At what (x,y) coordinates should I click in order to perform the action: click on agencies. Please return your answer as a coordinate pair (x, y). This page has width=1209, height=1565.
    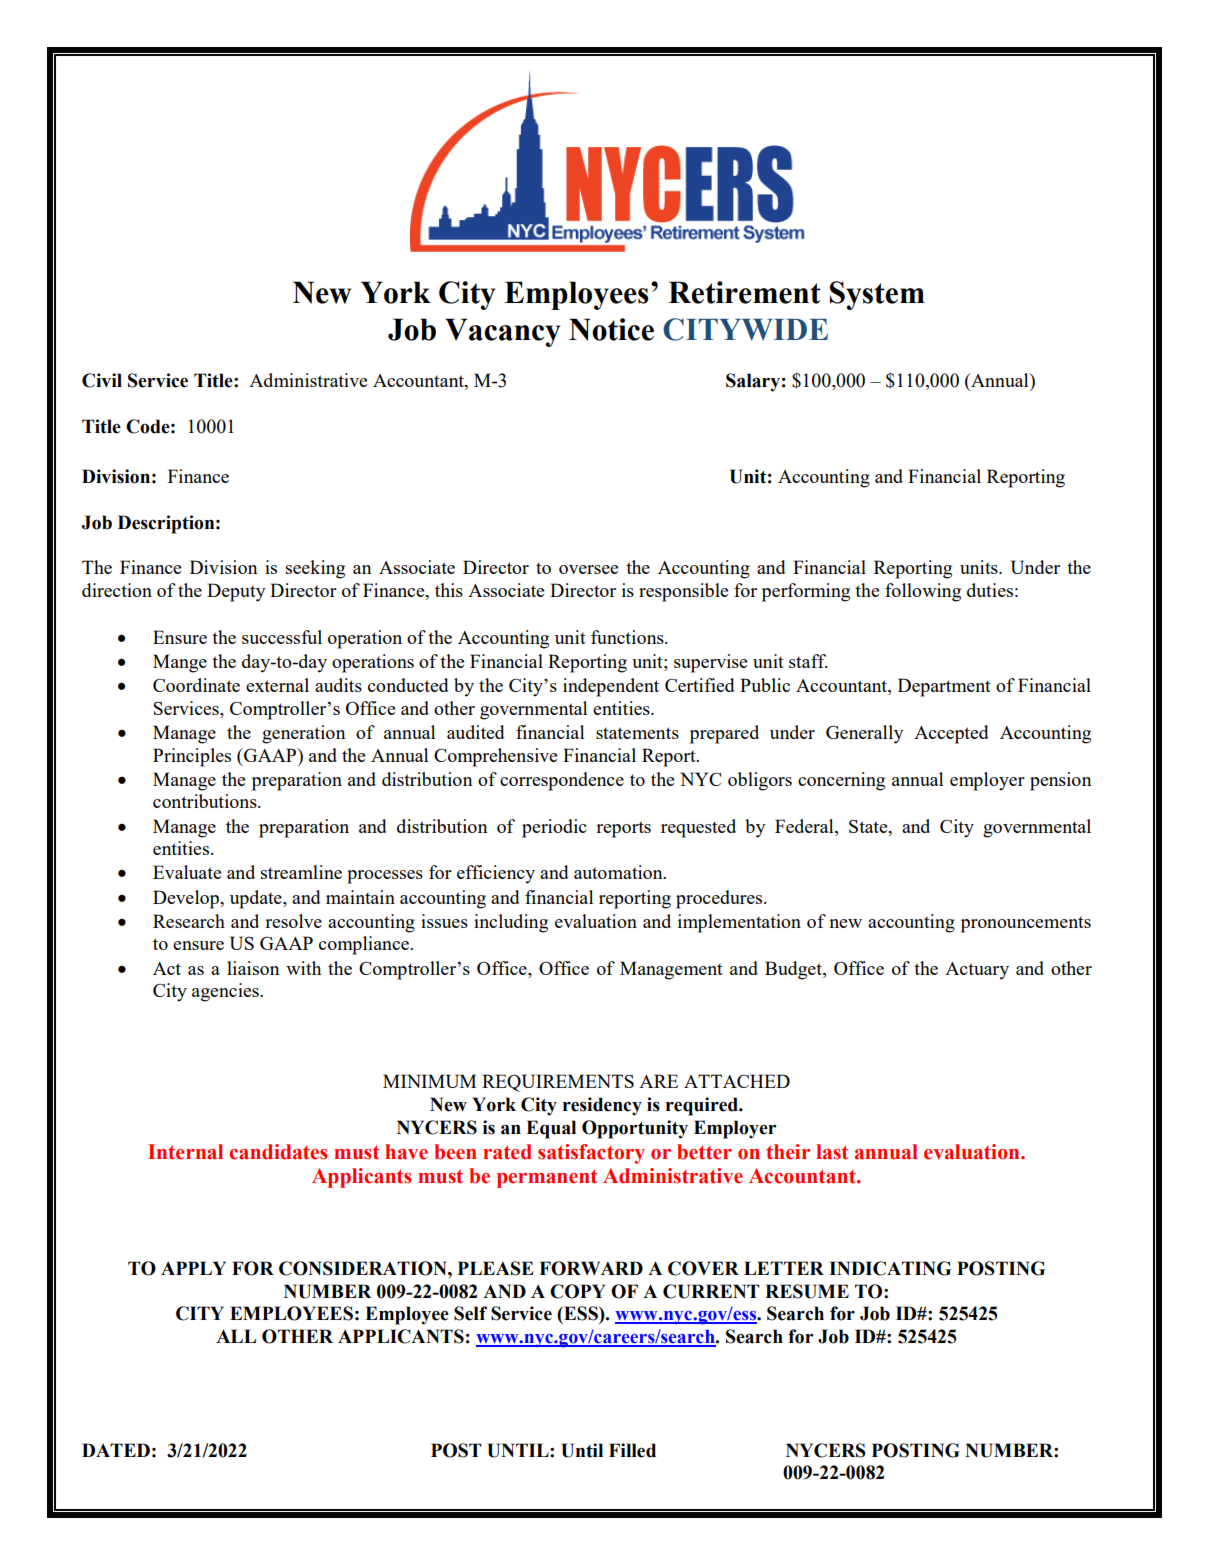
    Looking at the image, I should click on (226, 992).
